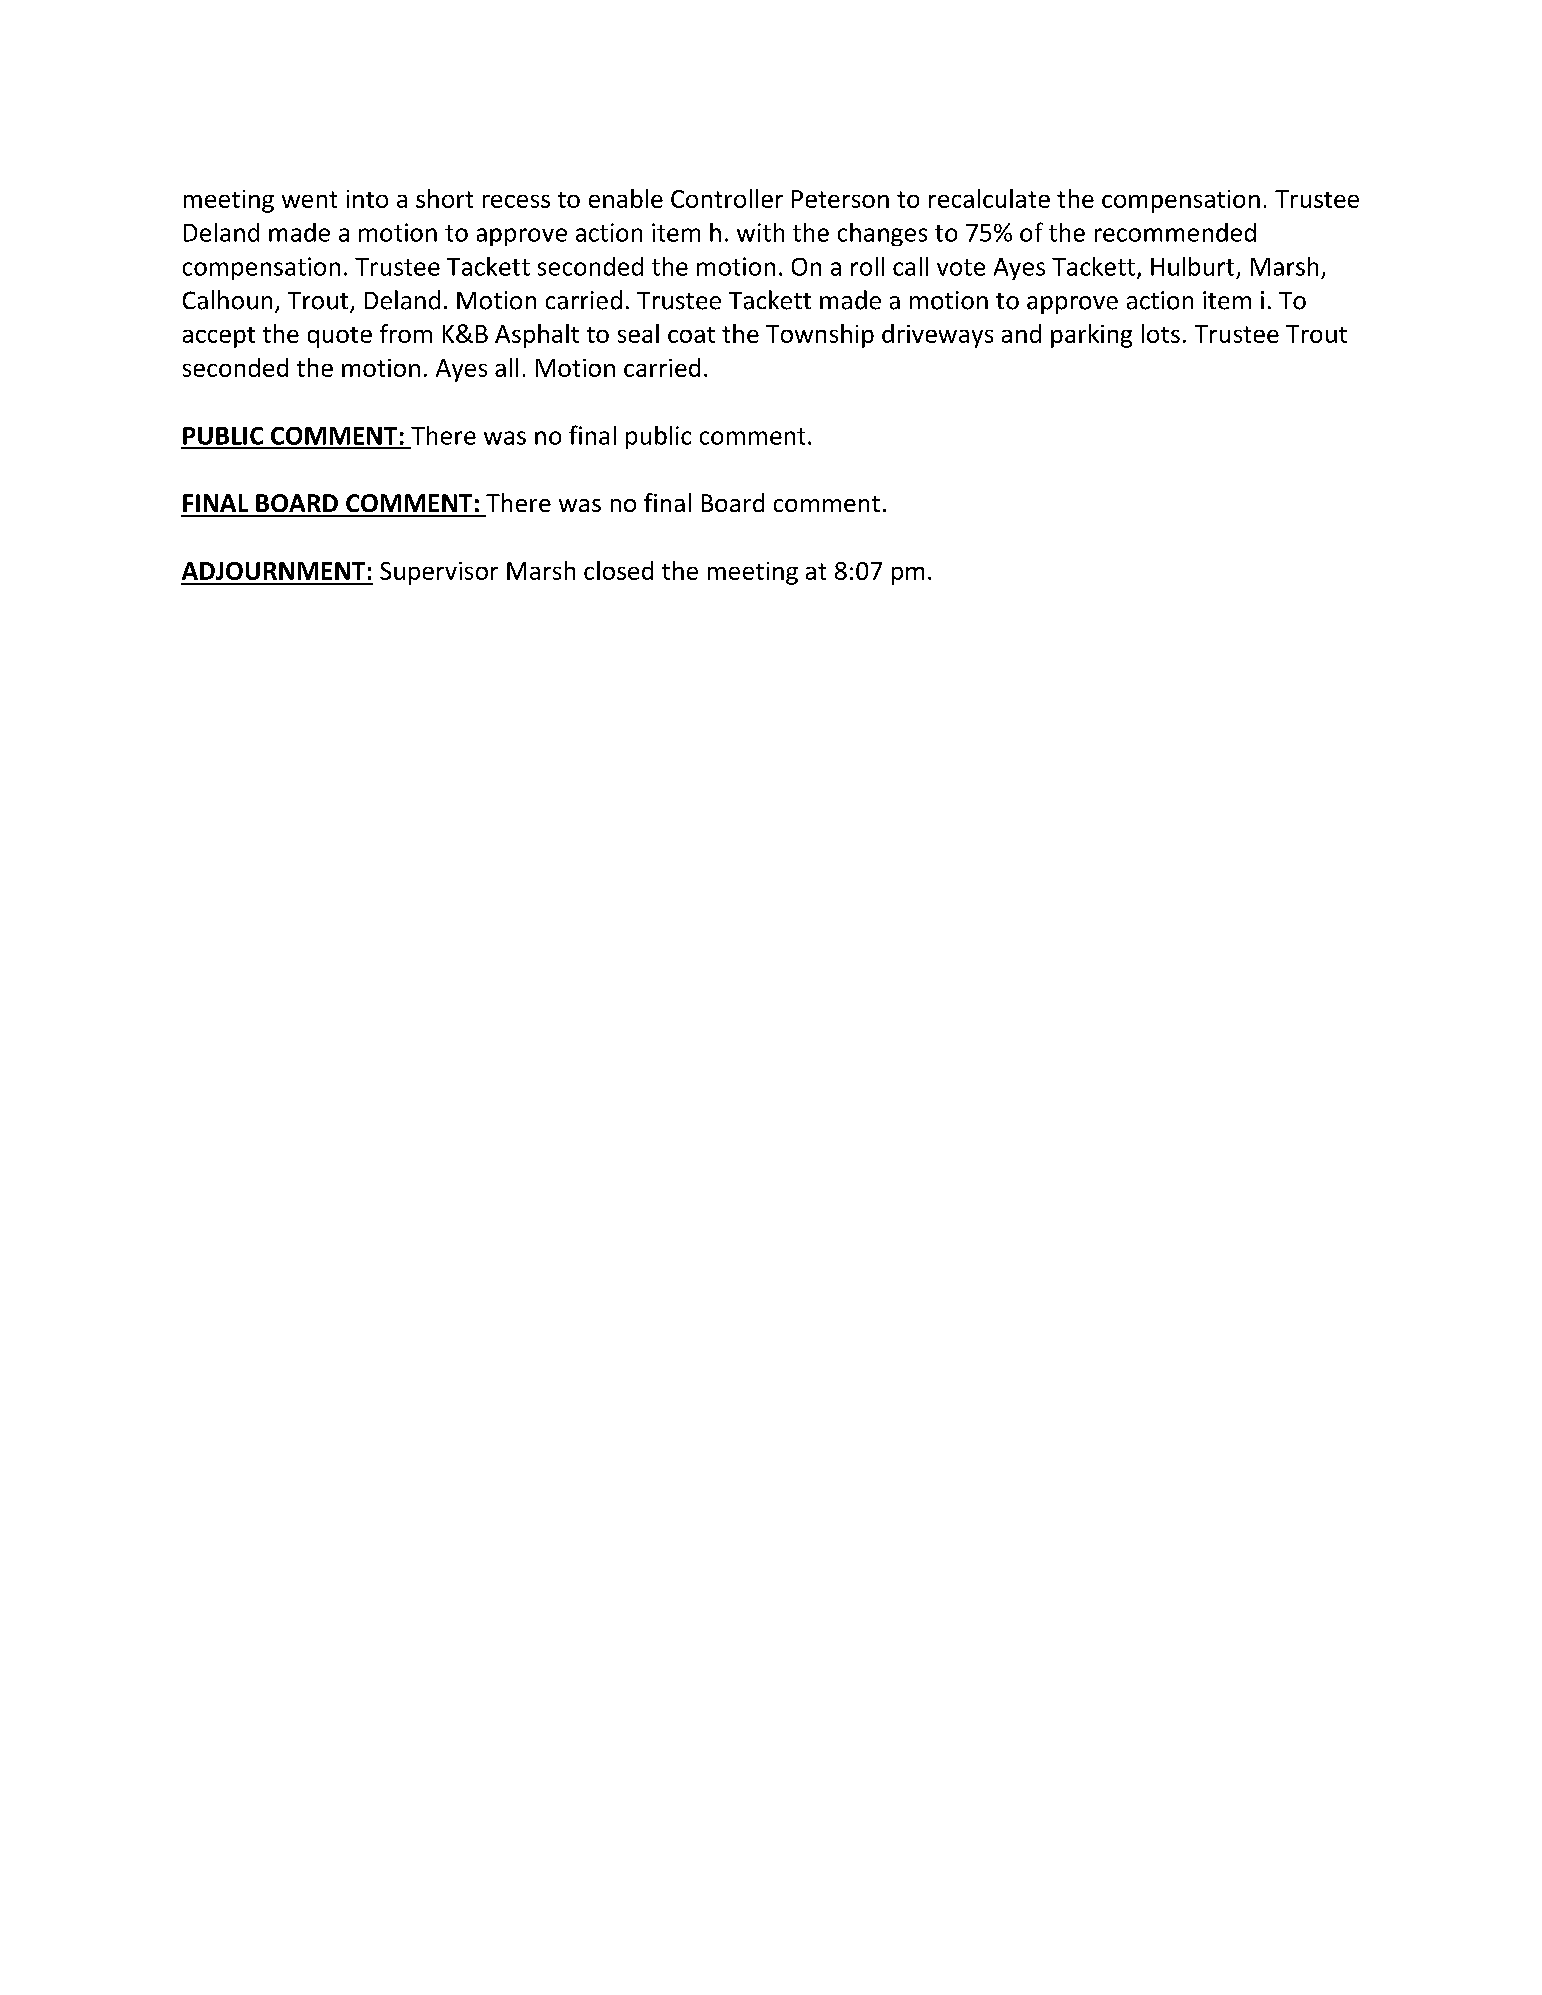 The height and width of the screenshot is (1995, 1542). What do you see at coordinates (989, 198) in the screenshot?
I see `recalculate` at bounding box center [989, 198].
